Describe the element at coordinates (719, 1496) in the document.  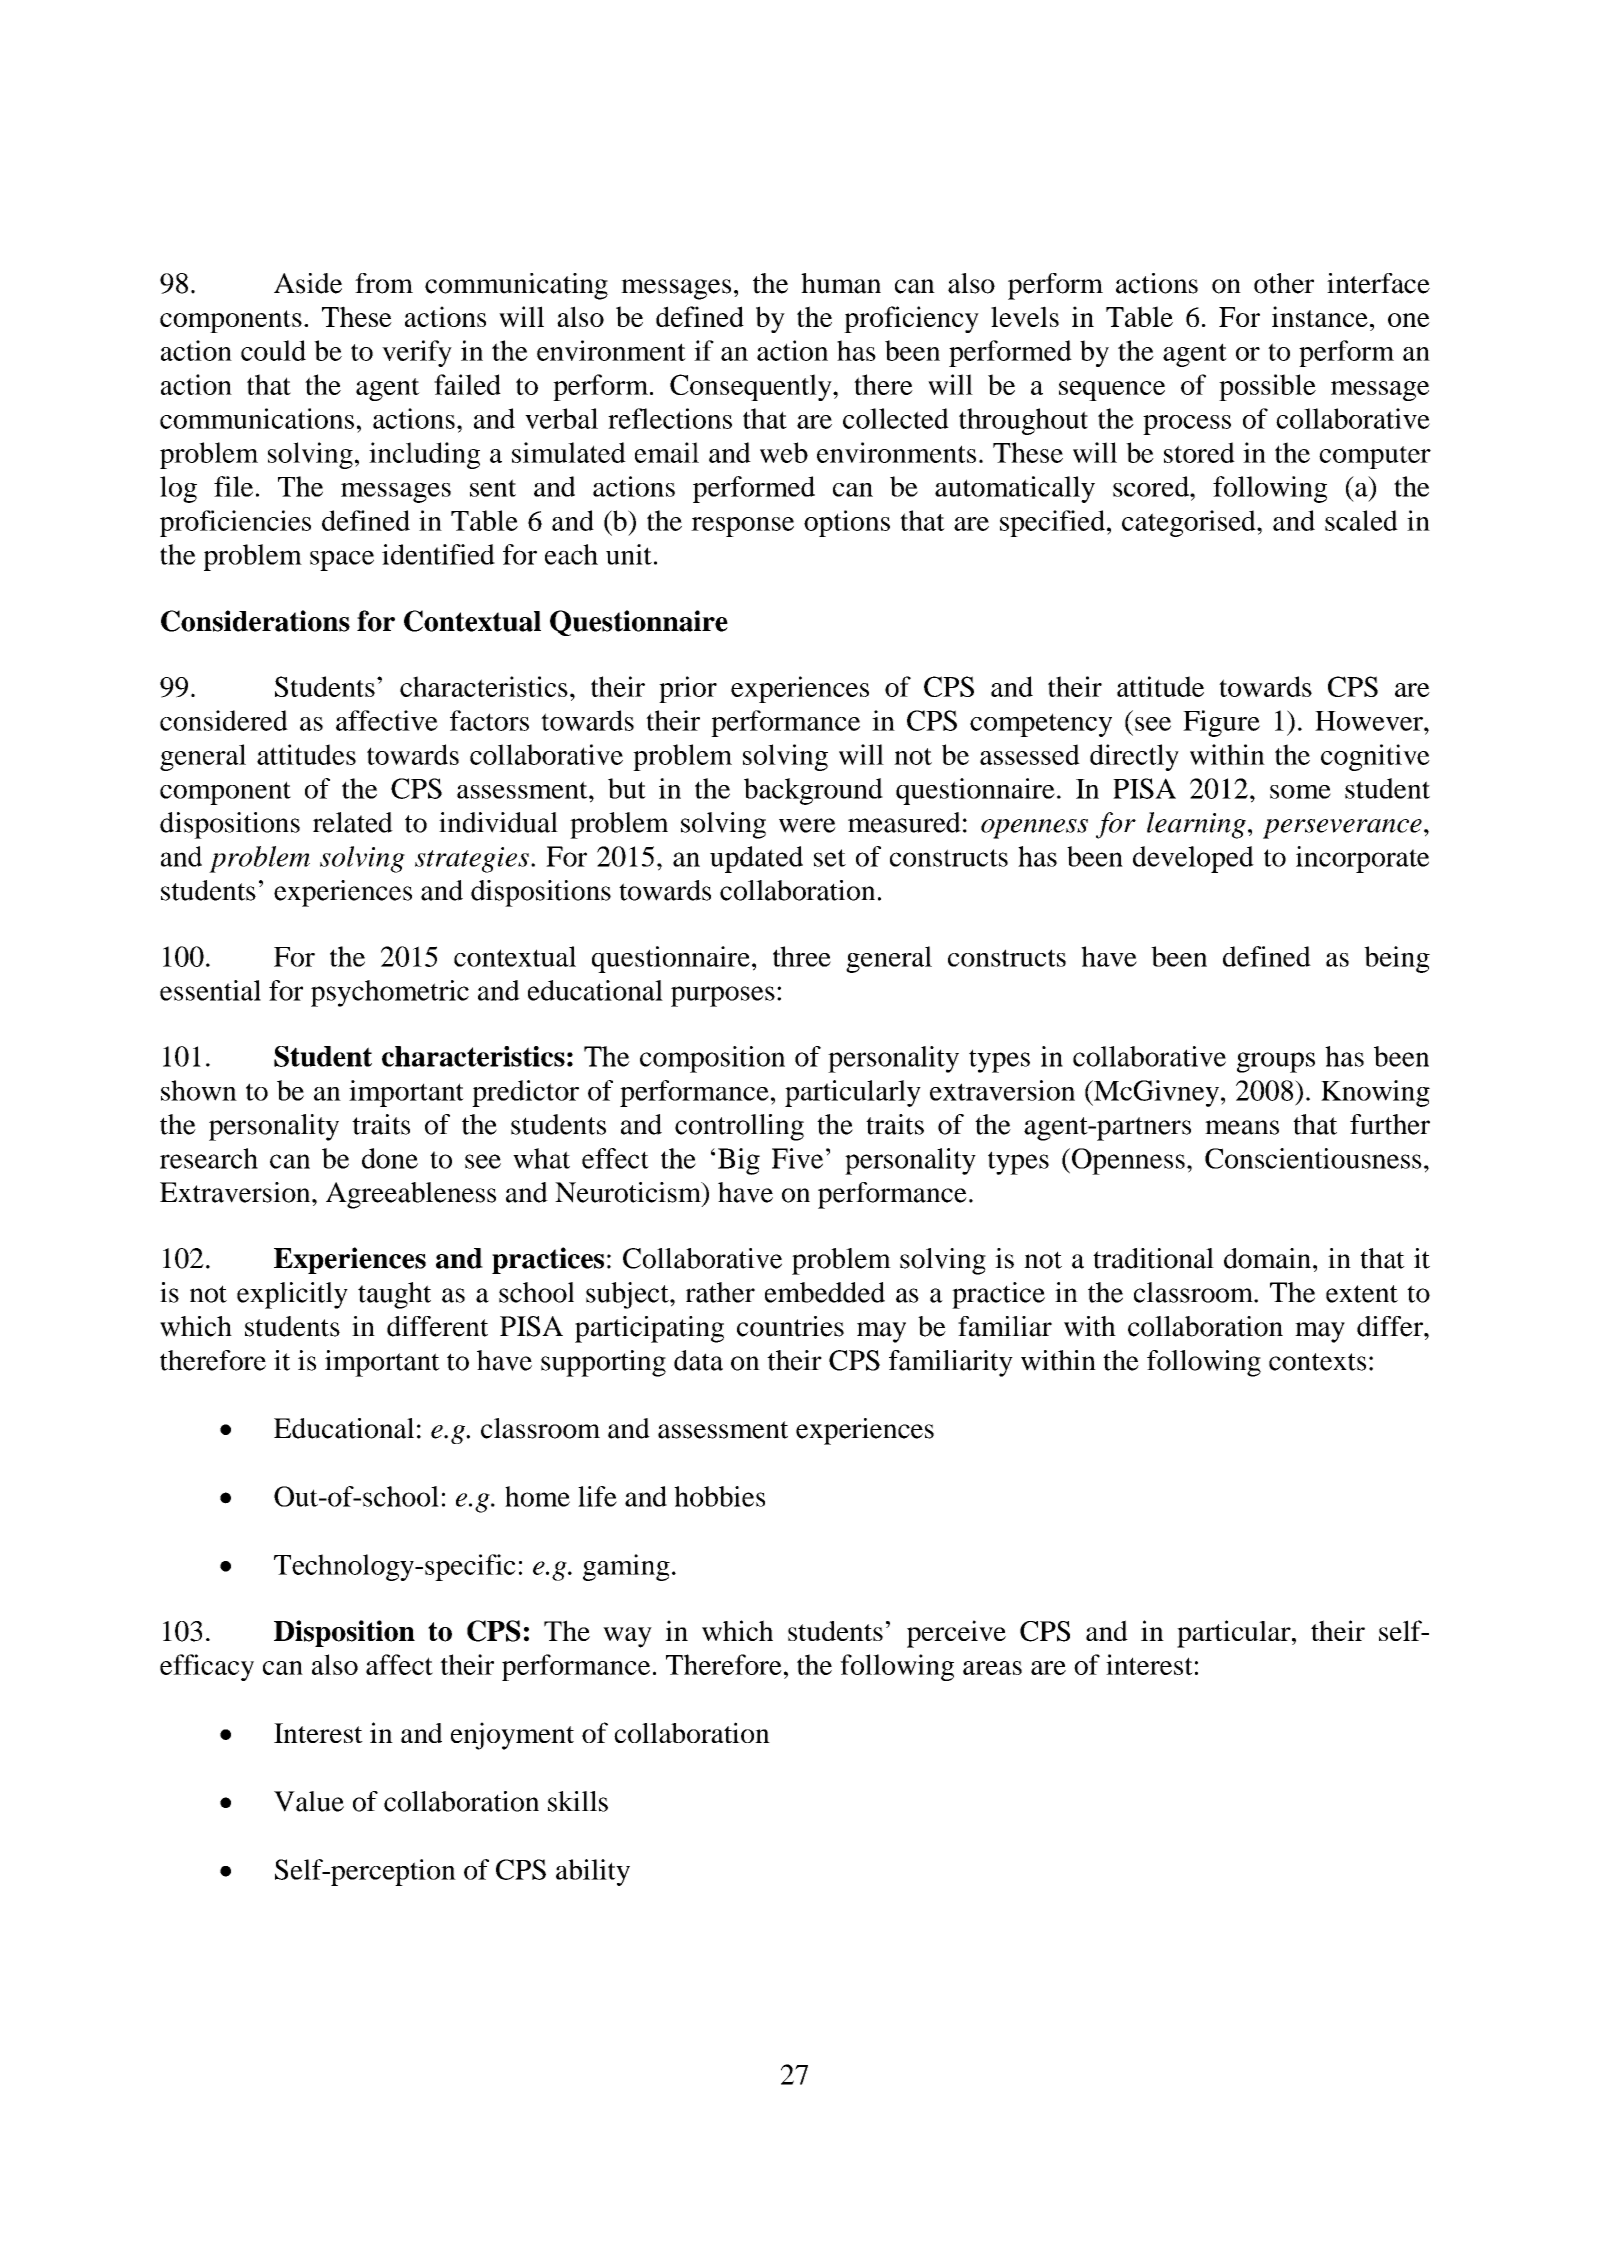
I see `hobbies` at that location.
